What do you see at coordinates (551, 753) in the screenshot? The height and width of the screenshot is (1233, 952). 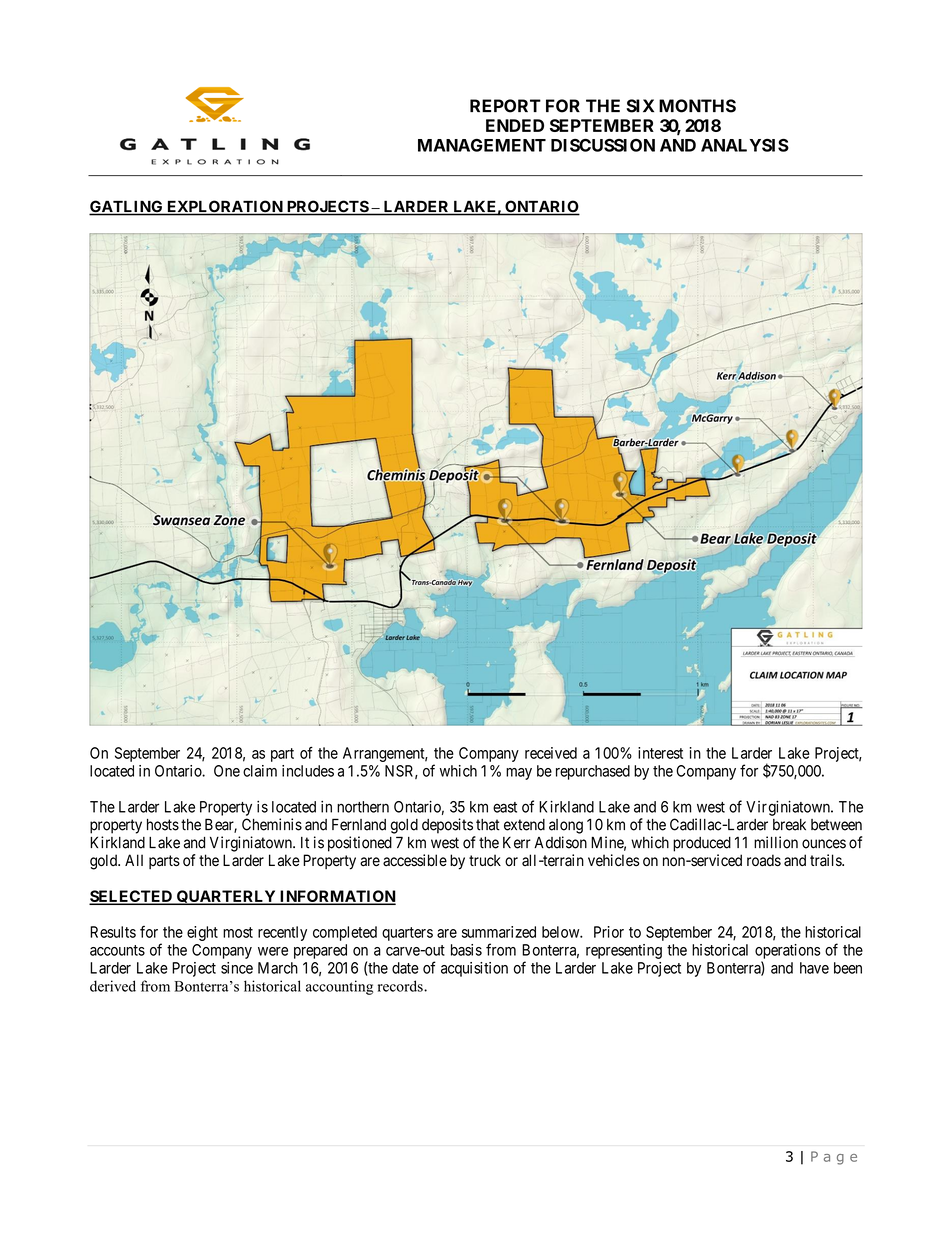 I see `received` at bounding box center [551, 753].
